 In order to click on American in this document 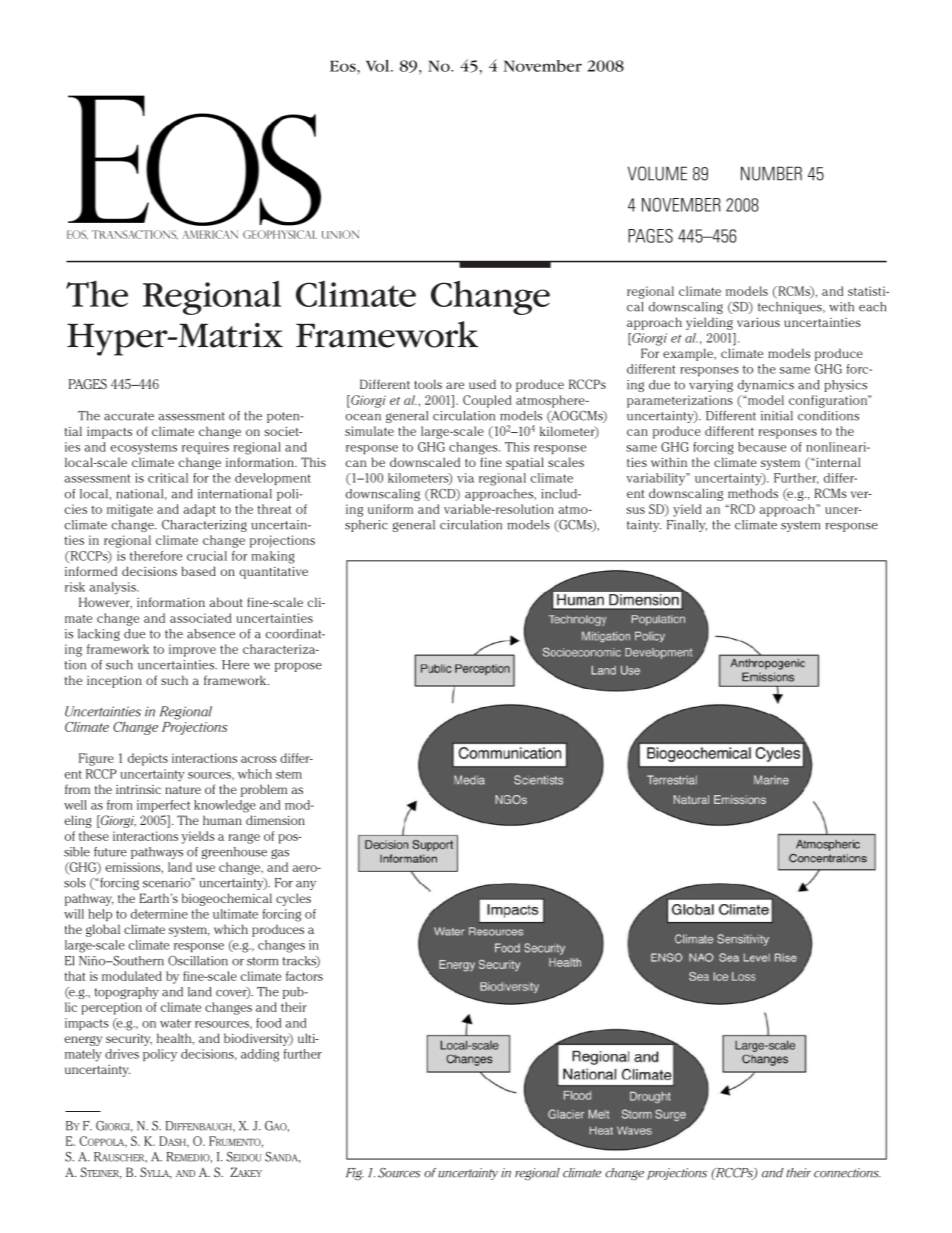, I will do `click(210, 234)`.
